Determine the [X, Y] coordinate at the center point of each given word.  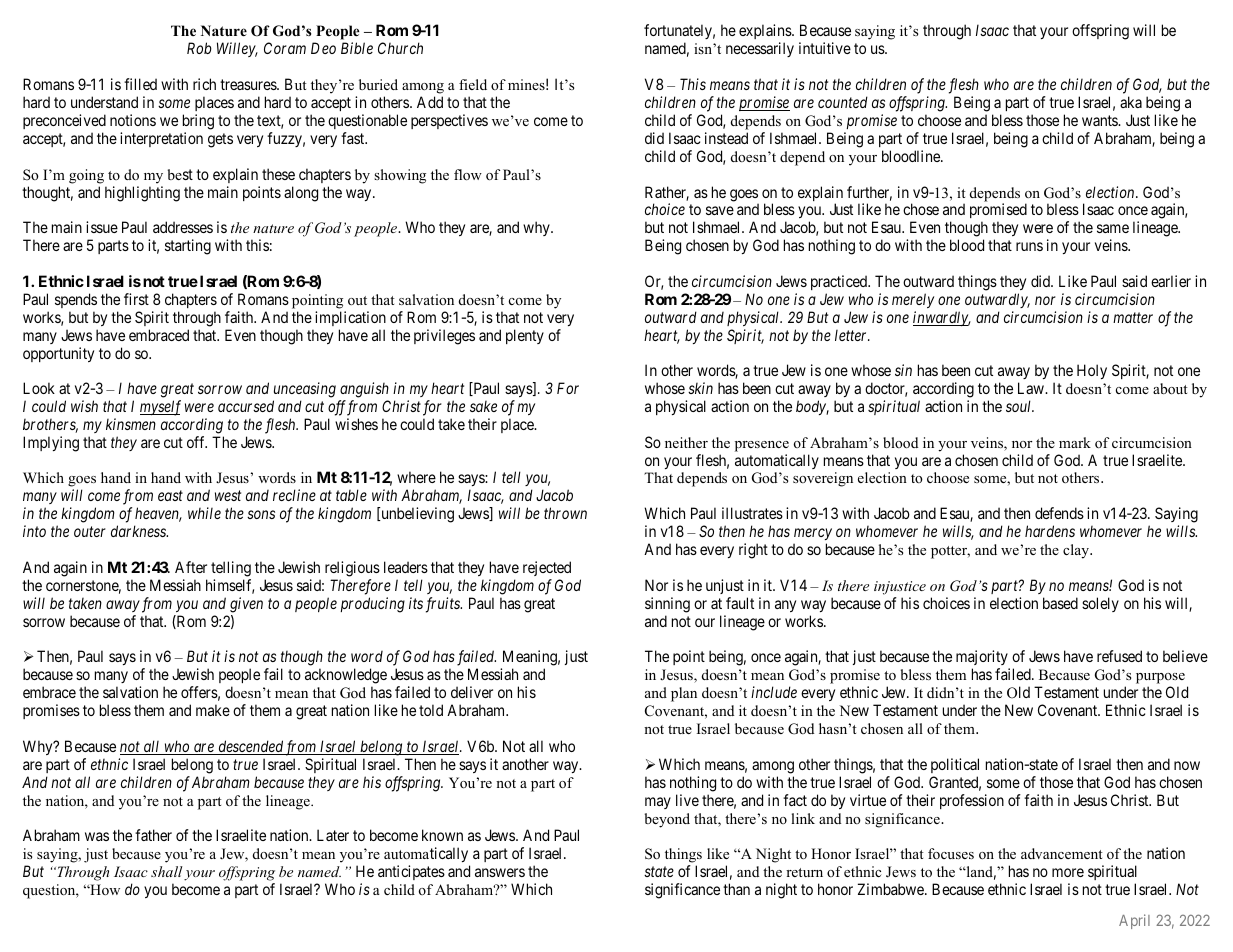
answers [500, 872]
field [473, 84]
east [170, 496]
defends [1059, 513]
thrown [565, 513]
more [1068, 872]
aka [1131, 102]
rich [204, 84]
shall [167, 871]
